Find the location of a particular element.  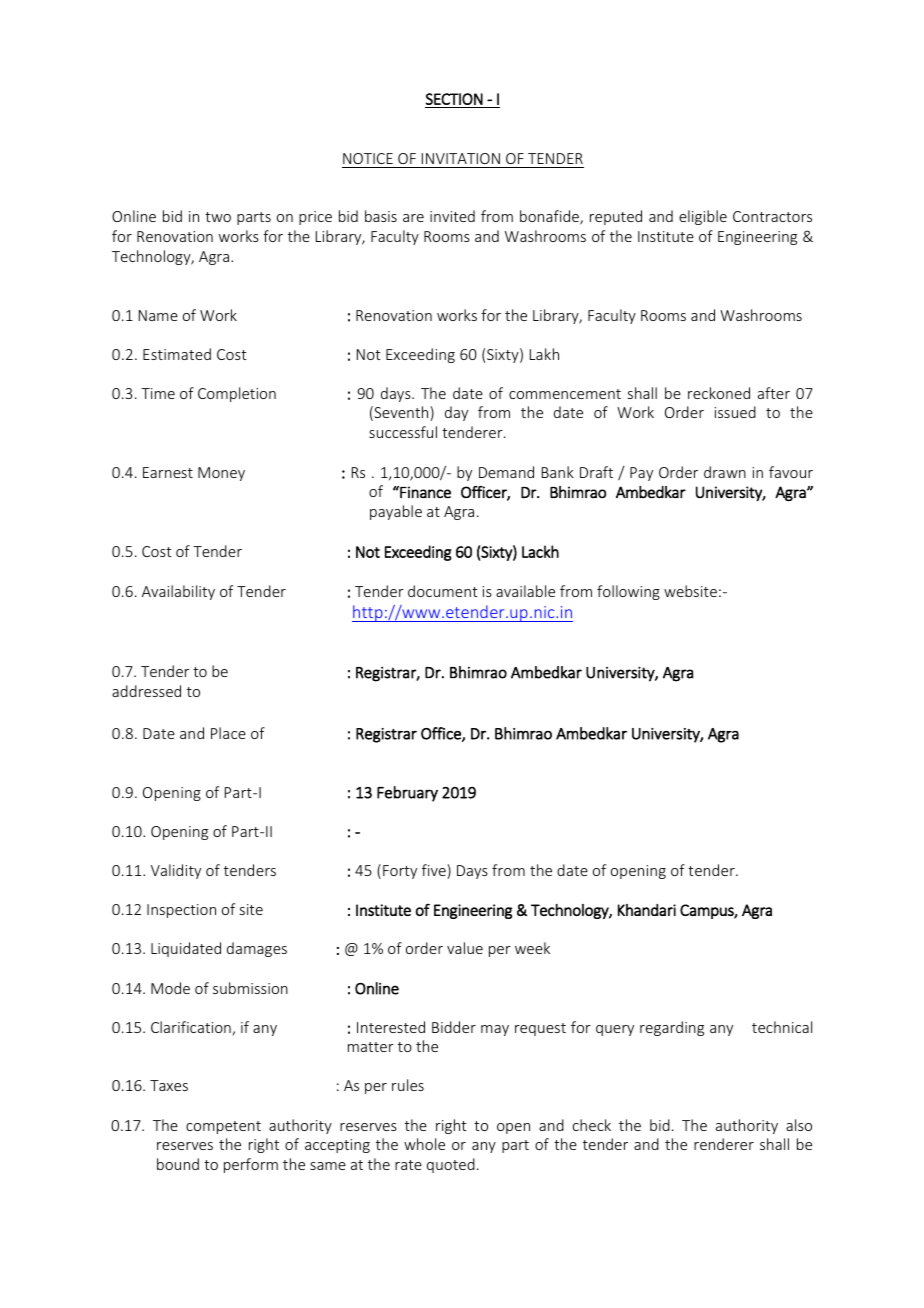

INVITATION is located at coordinates (461, 158).
